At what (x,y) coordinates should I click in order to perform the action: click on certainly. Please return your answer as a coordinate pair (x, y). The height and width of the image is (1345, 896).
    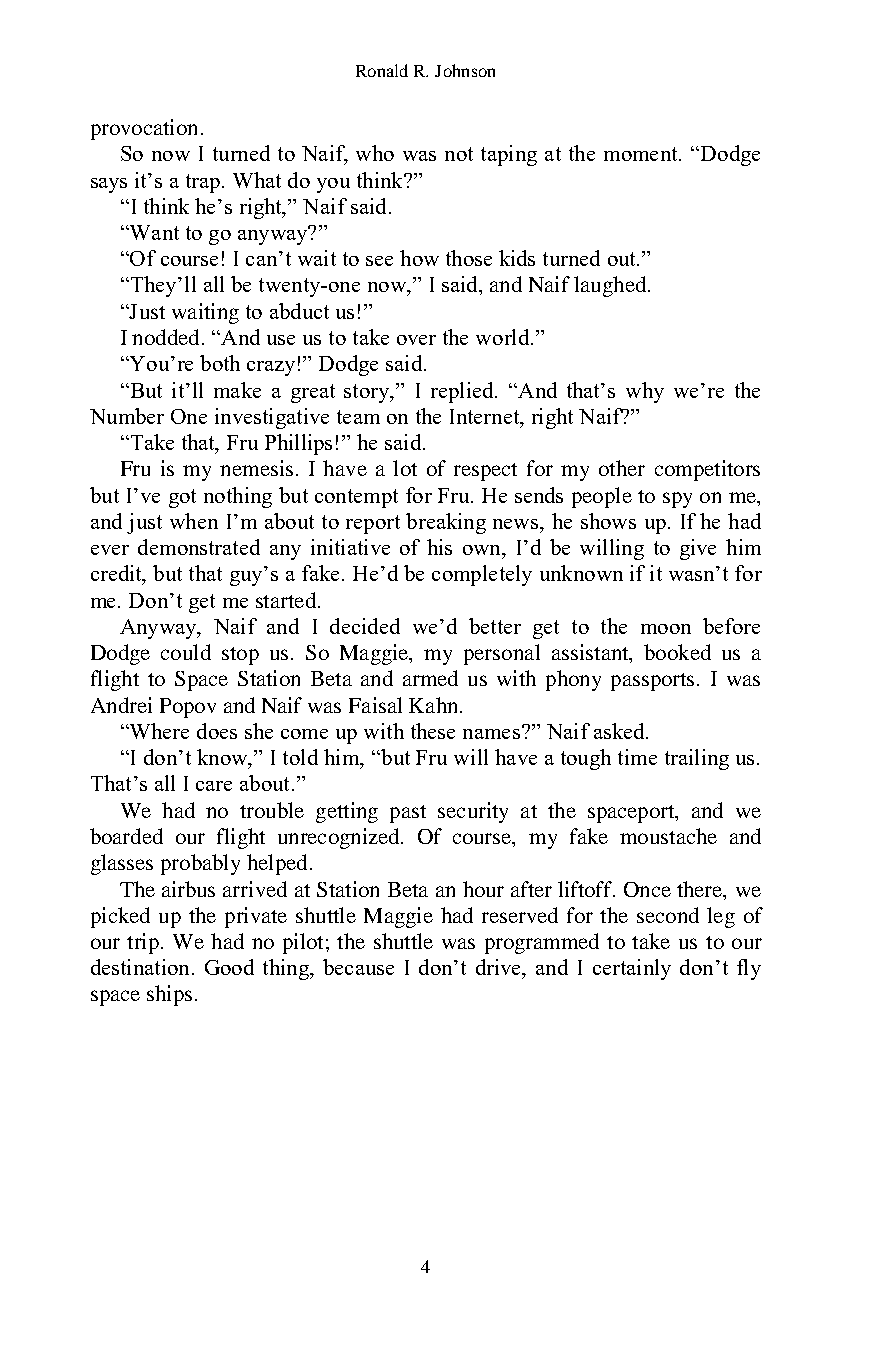
    Looking at the image, I should click on (632, 969).
